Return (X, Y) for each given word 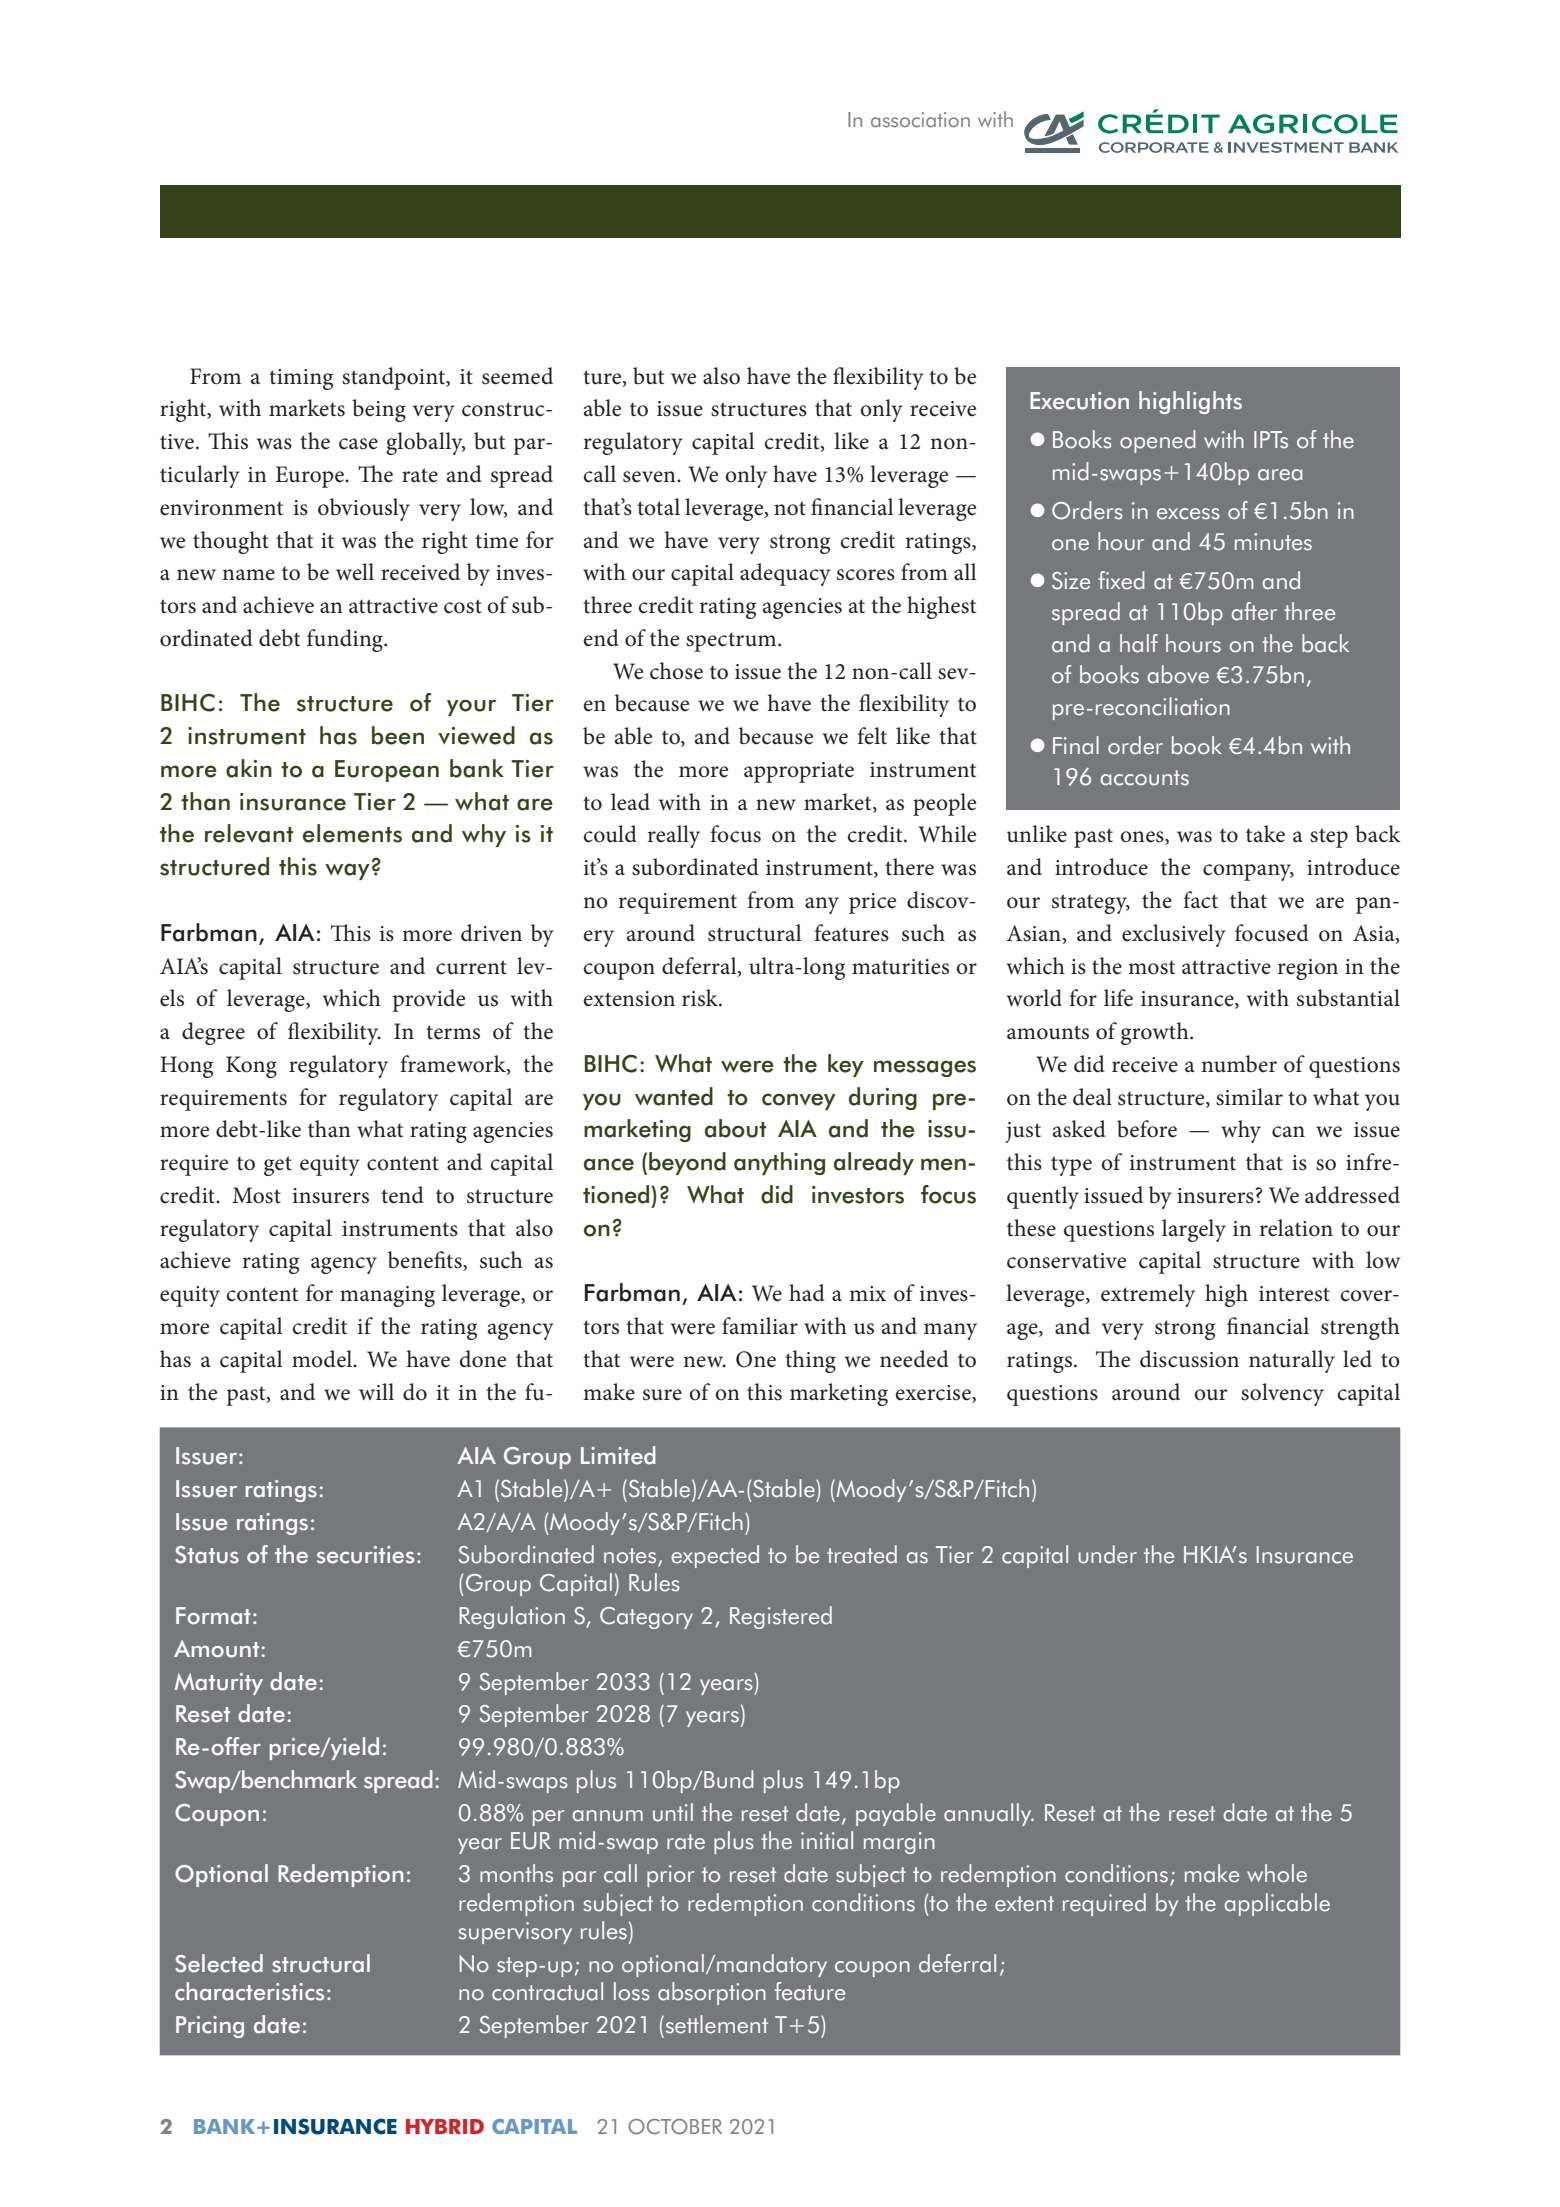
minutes (1273, 542)
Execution (1079, 401)
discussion (1189, 1359)
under (1107, 1554)
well (355, 572)
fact (1200, 900)
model (323, 1359)
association (920, 120)
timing (301, 379)
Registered (781, 1617)
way (347, 871)
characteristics (249, 1991)
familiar (760, 1326)
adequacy (785, 574)
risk (701, 998)
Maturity (219, 1684)
